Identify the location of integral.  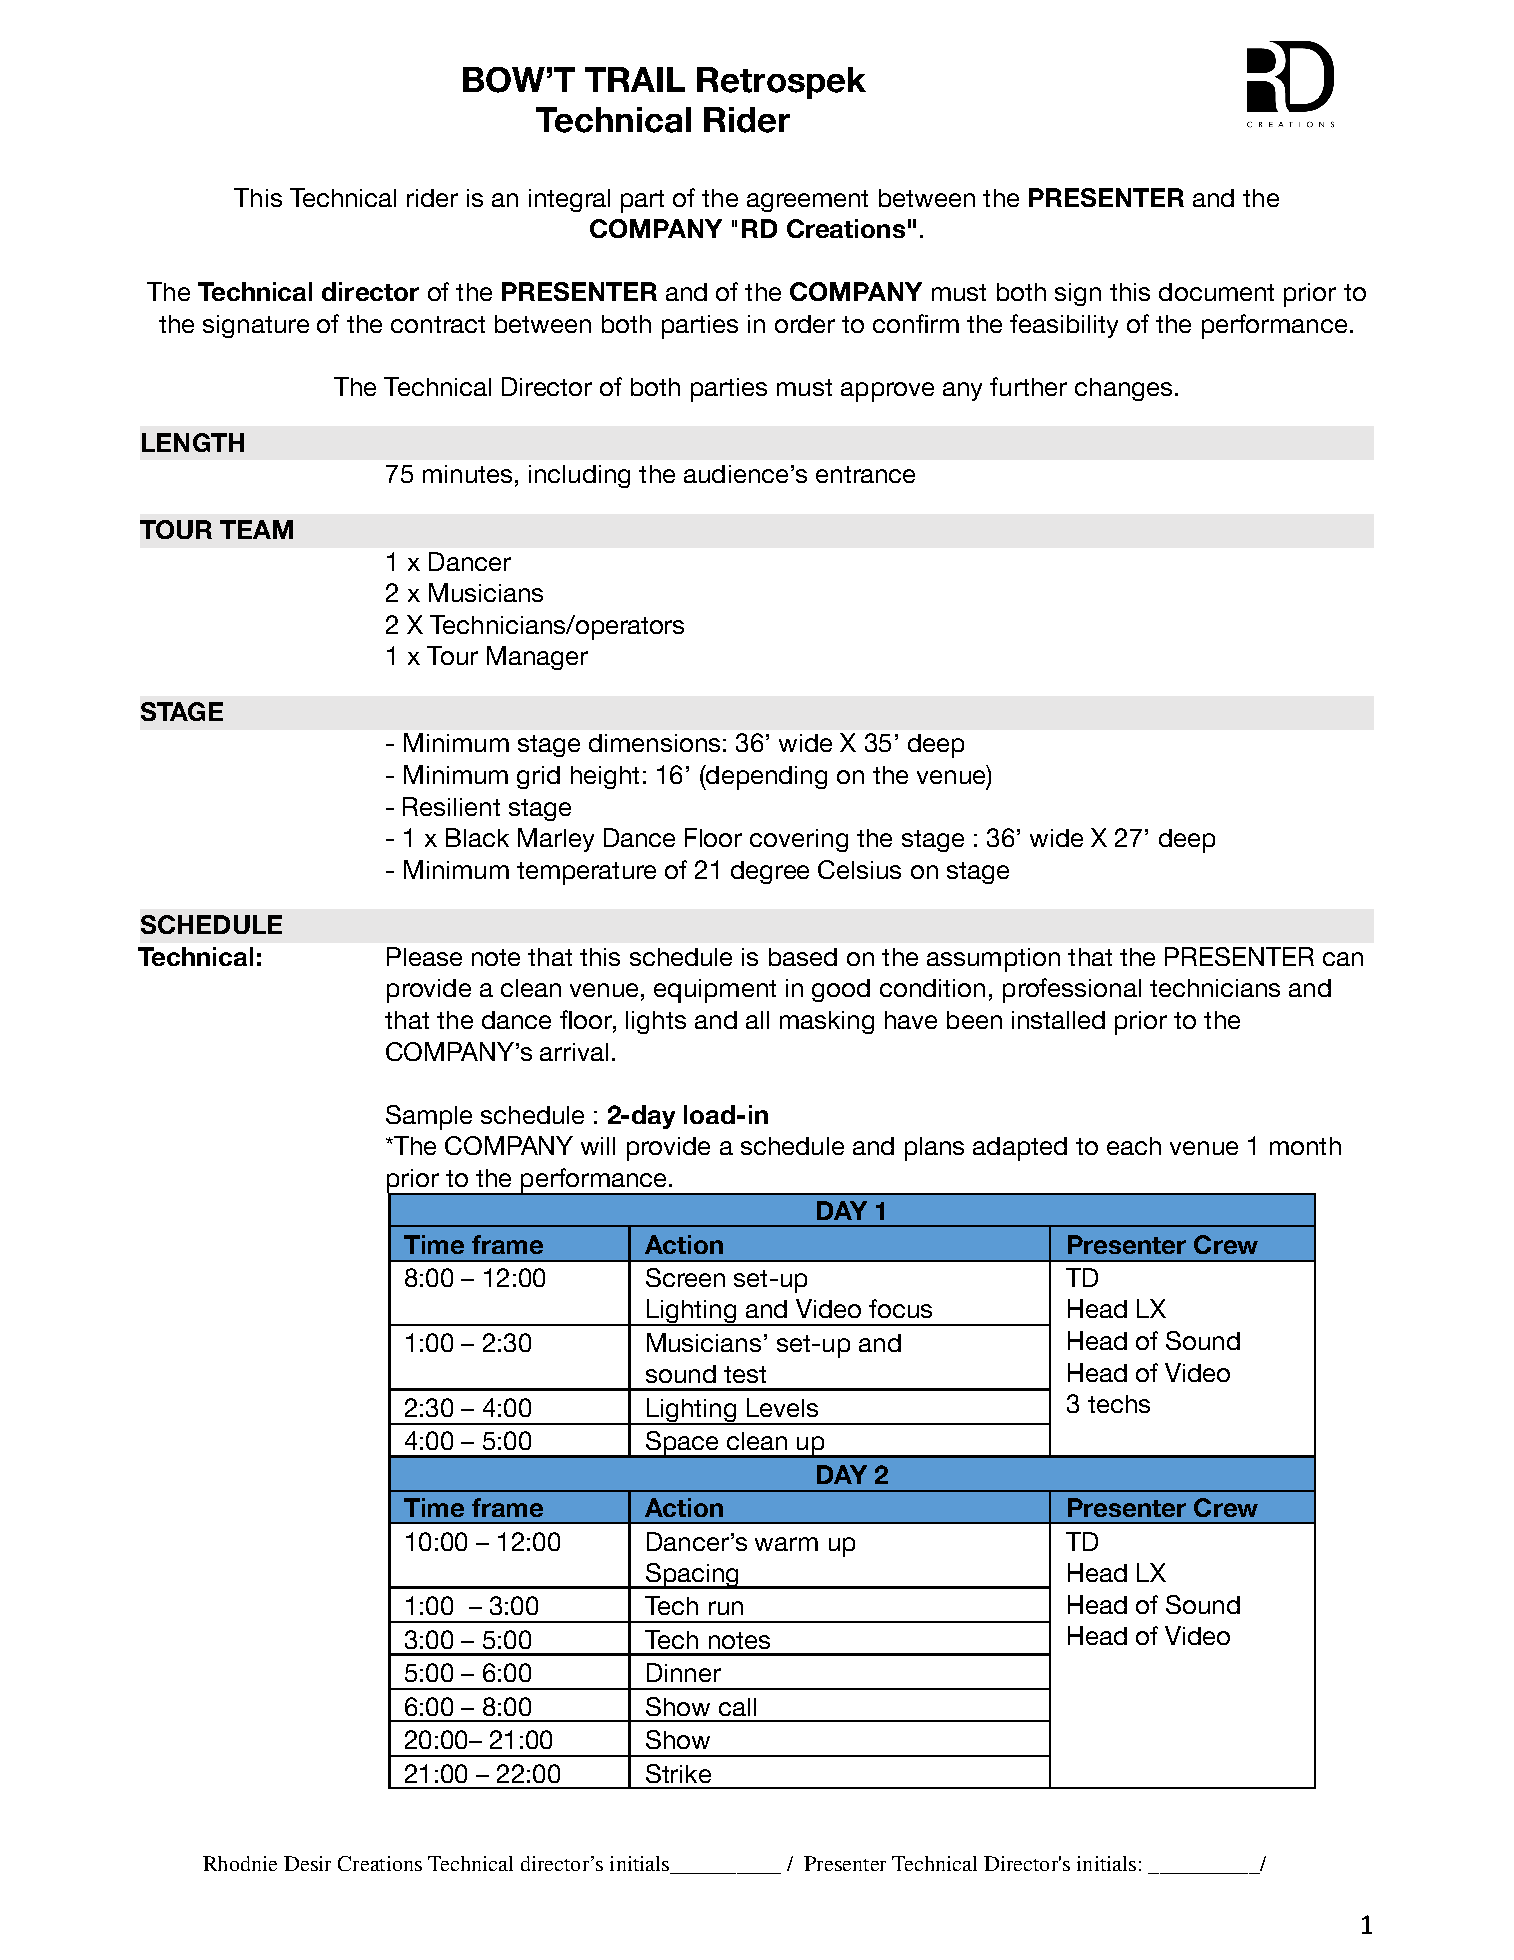
(569, 200).
